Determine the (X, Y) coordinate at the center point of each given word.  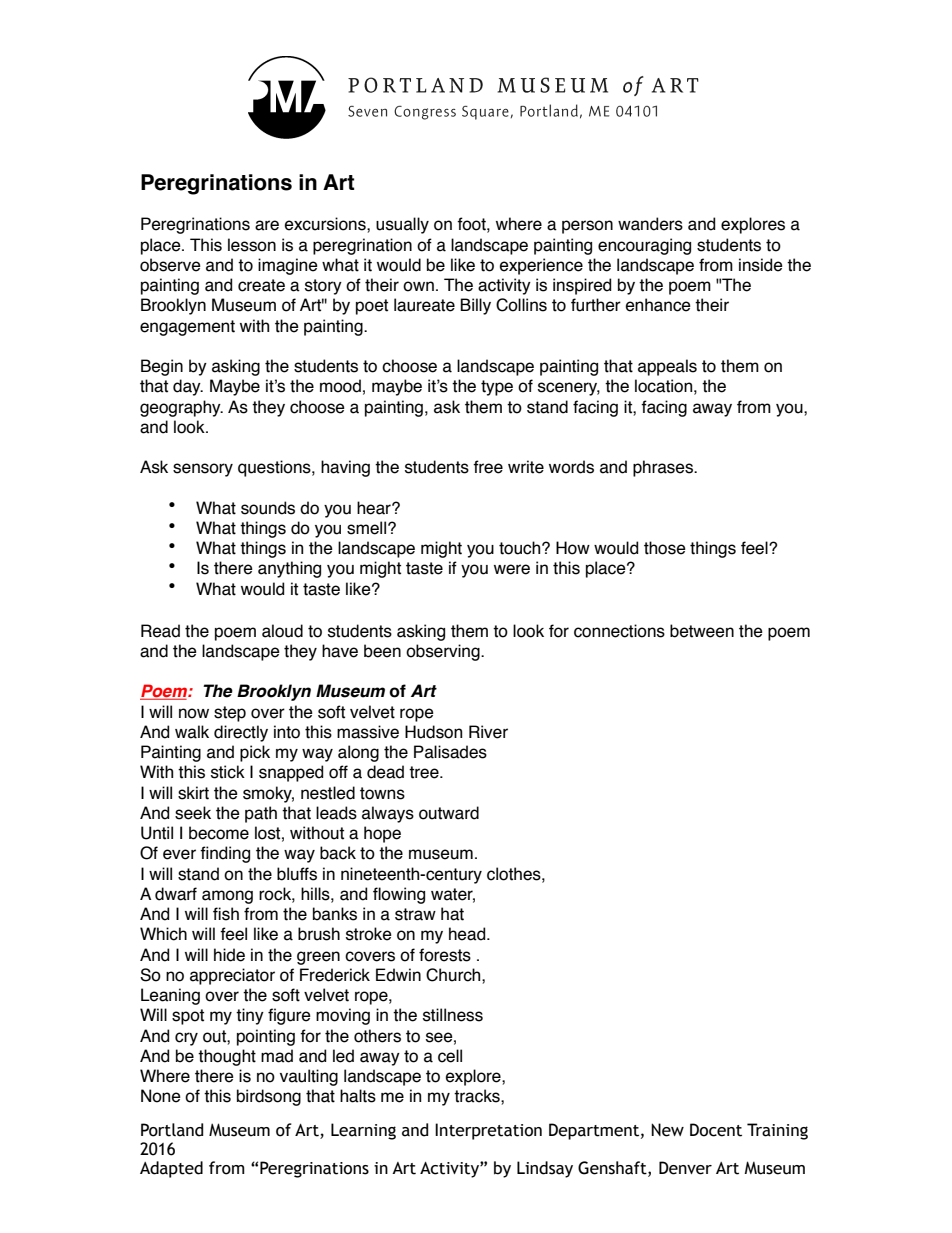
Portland (172, 1130)
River (488, 732)
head (468, 934)
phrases (664, 468)
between (702, 631)
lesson (252, 245)
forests (445, 955)
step (230, 714)
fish (226, 914)
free (488, 467)
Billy (475, 306)
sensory (203, 470)
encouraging (644, 246)
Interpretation (488, 1131)
